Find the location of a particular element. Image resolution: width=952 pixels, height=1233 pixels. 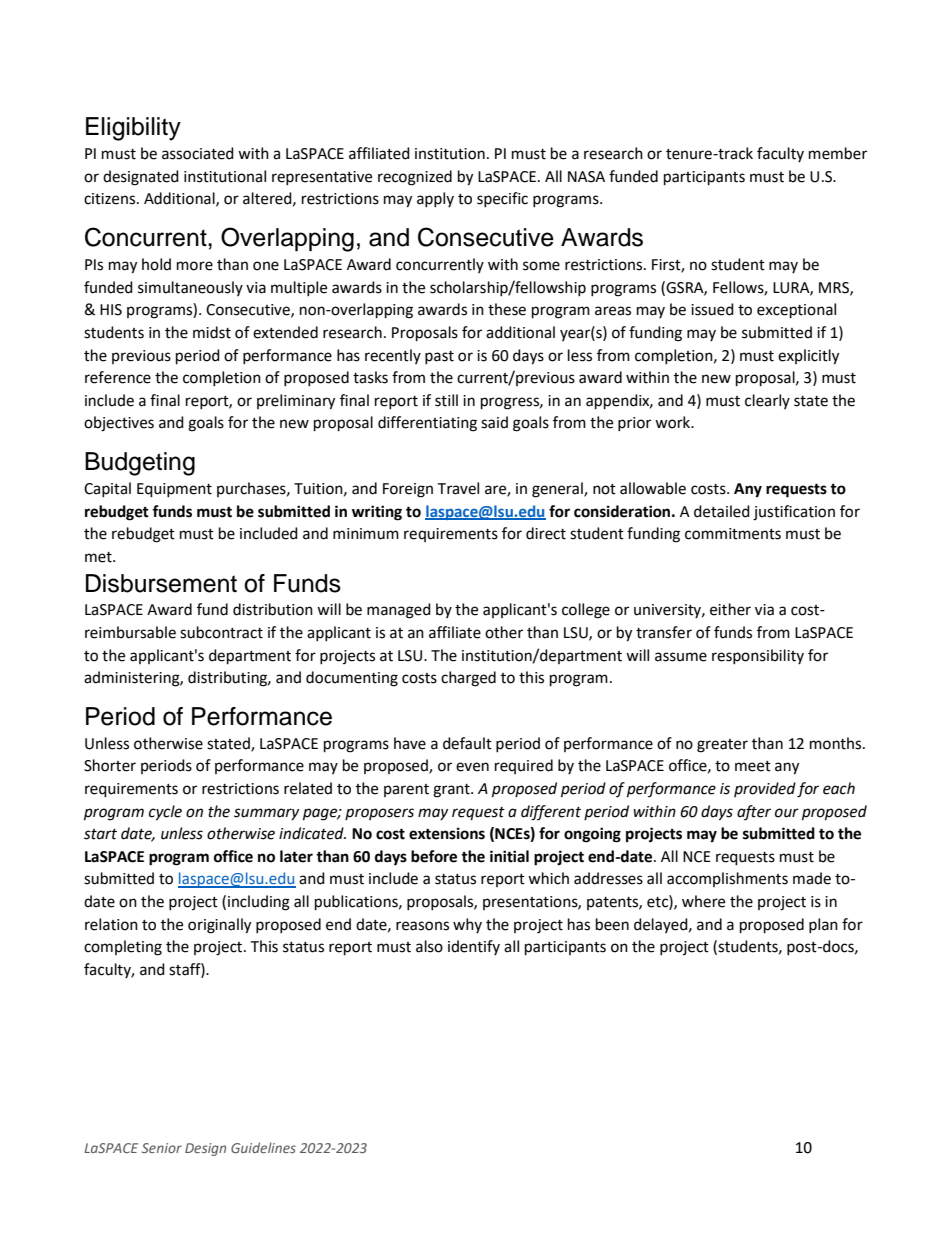

Senior is located at coordinates (162, 1148).
